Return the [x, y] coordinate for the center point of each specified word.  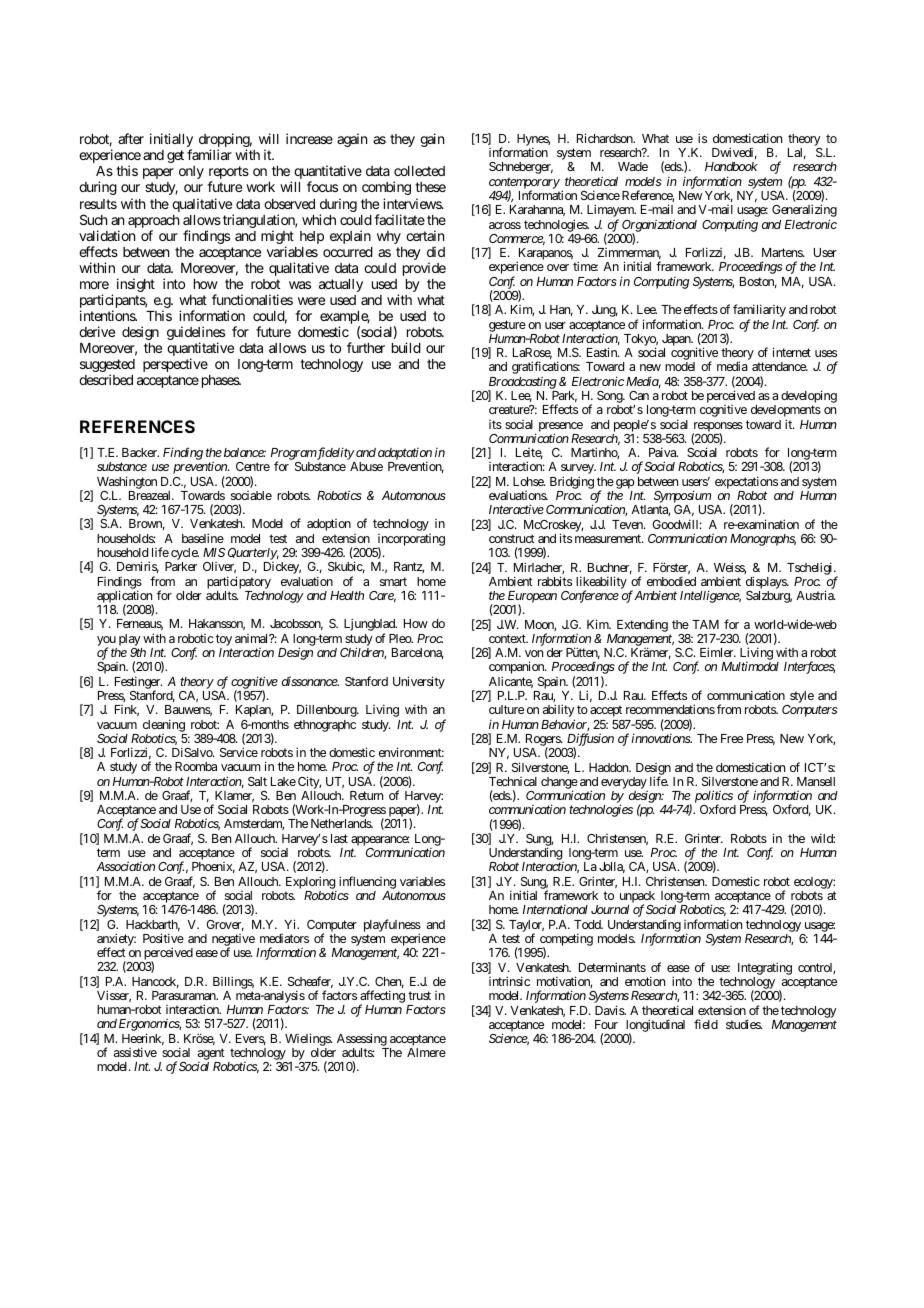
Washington [127, 482]
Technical [513, 781]
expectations [746, 482]
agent [211, 1055]
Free [732, 738]
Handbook [731, 166]
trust [419, 995]
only [191, 172]
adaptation [405, 455]
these [430, 187]
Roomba [196, 766]
